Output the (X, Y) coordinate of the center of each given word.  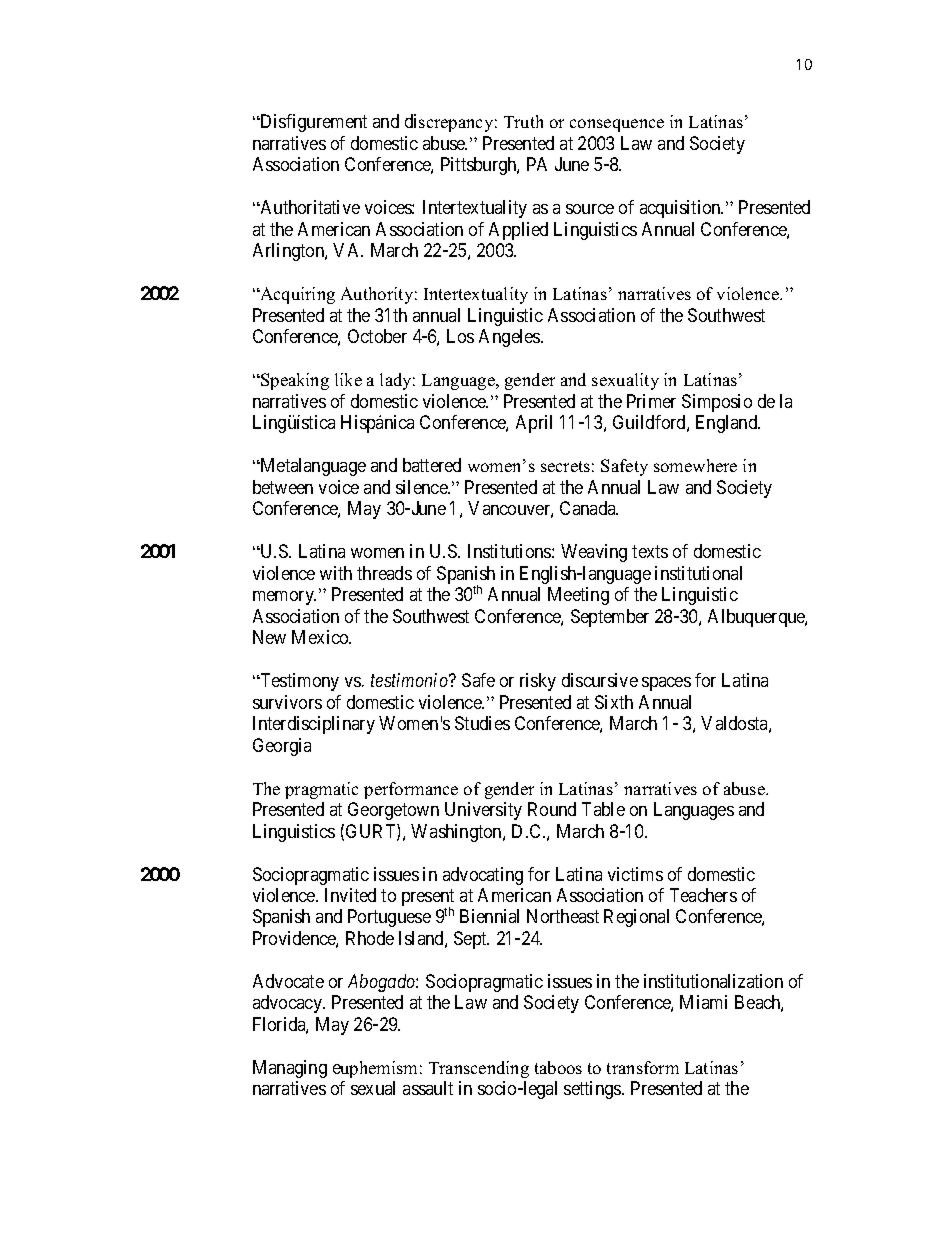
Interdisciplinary (314, 725)
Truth (523, 121)
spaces (666, 684)
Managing (290, 1069)
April (534, 424)
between (283, 487)
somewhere (695, 465)
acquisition (681, 209)
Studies (482, 723)
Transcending (479, 1069)
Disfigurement (312, 123)
